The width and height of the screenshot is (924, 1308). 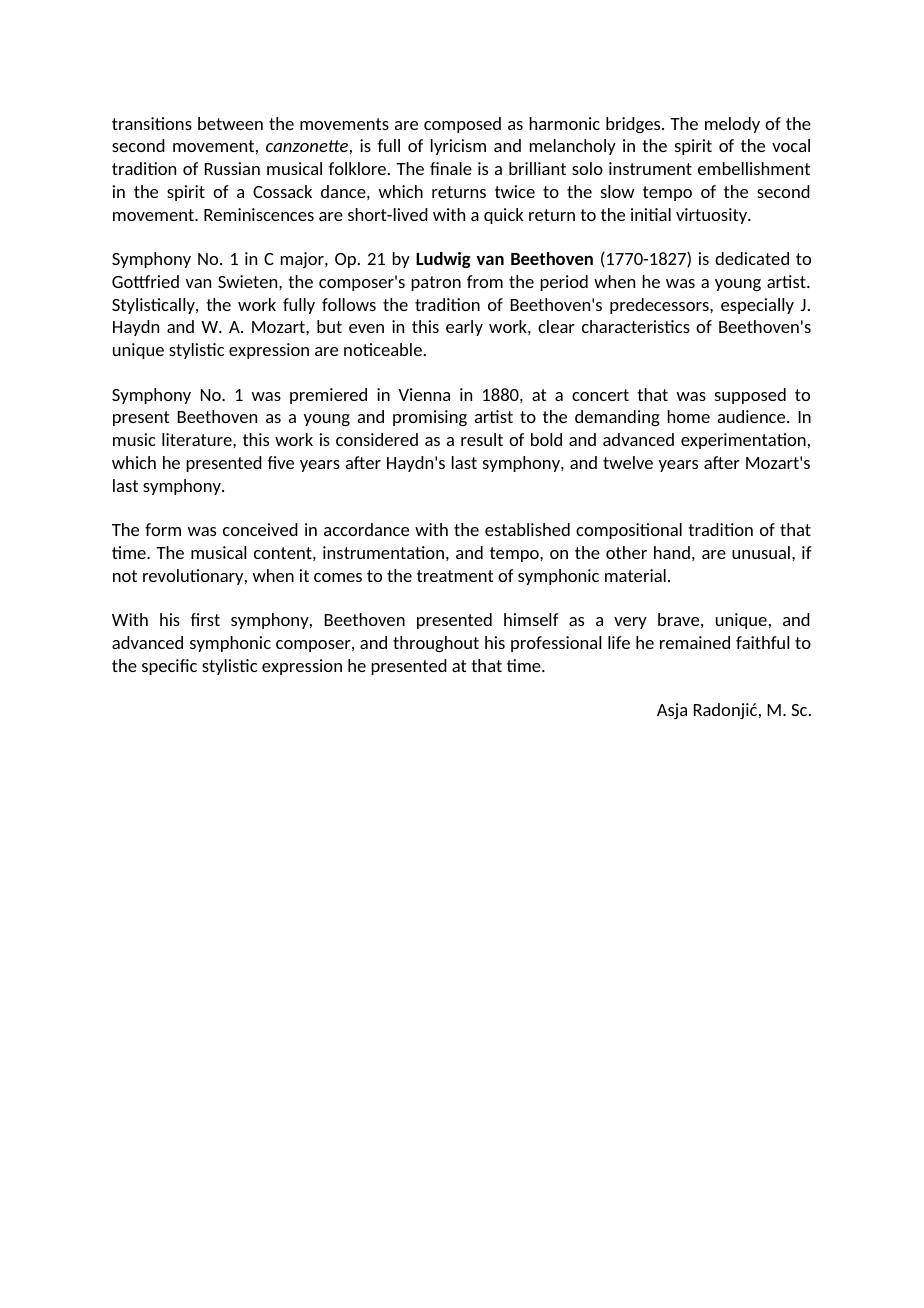 What do you see at coordinates (436, 644) in the screenshot?
I see `throughout` at bounding box center [436, 644].
